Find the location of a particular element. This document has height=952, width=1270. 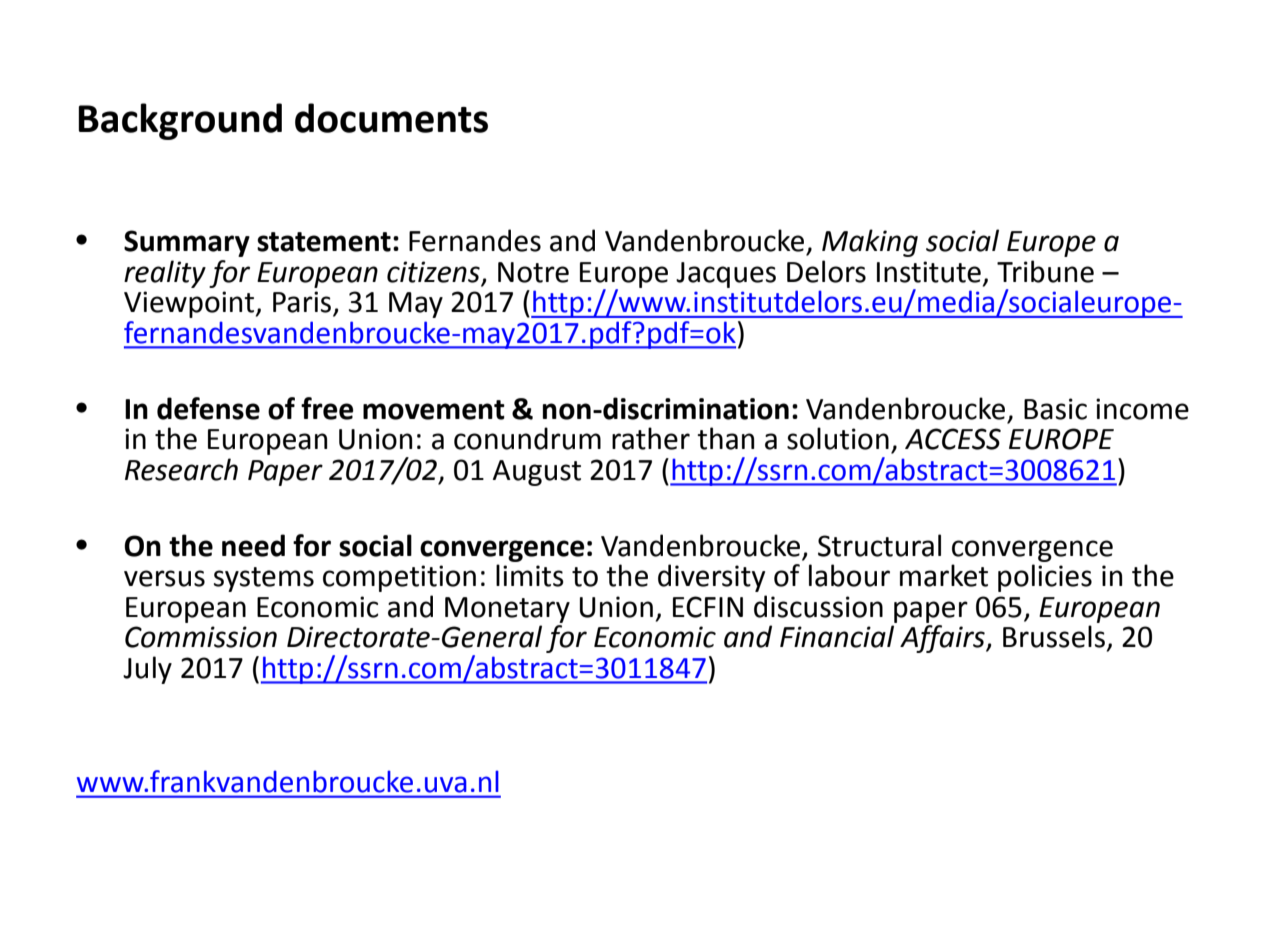

Jacques is located at coordinates (726, 275).
